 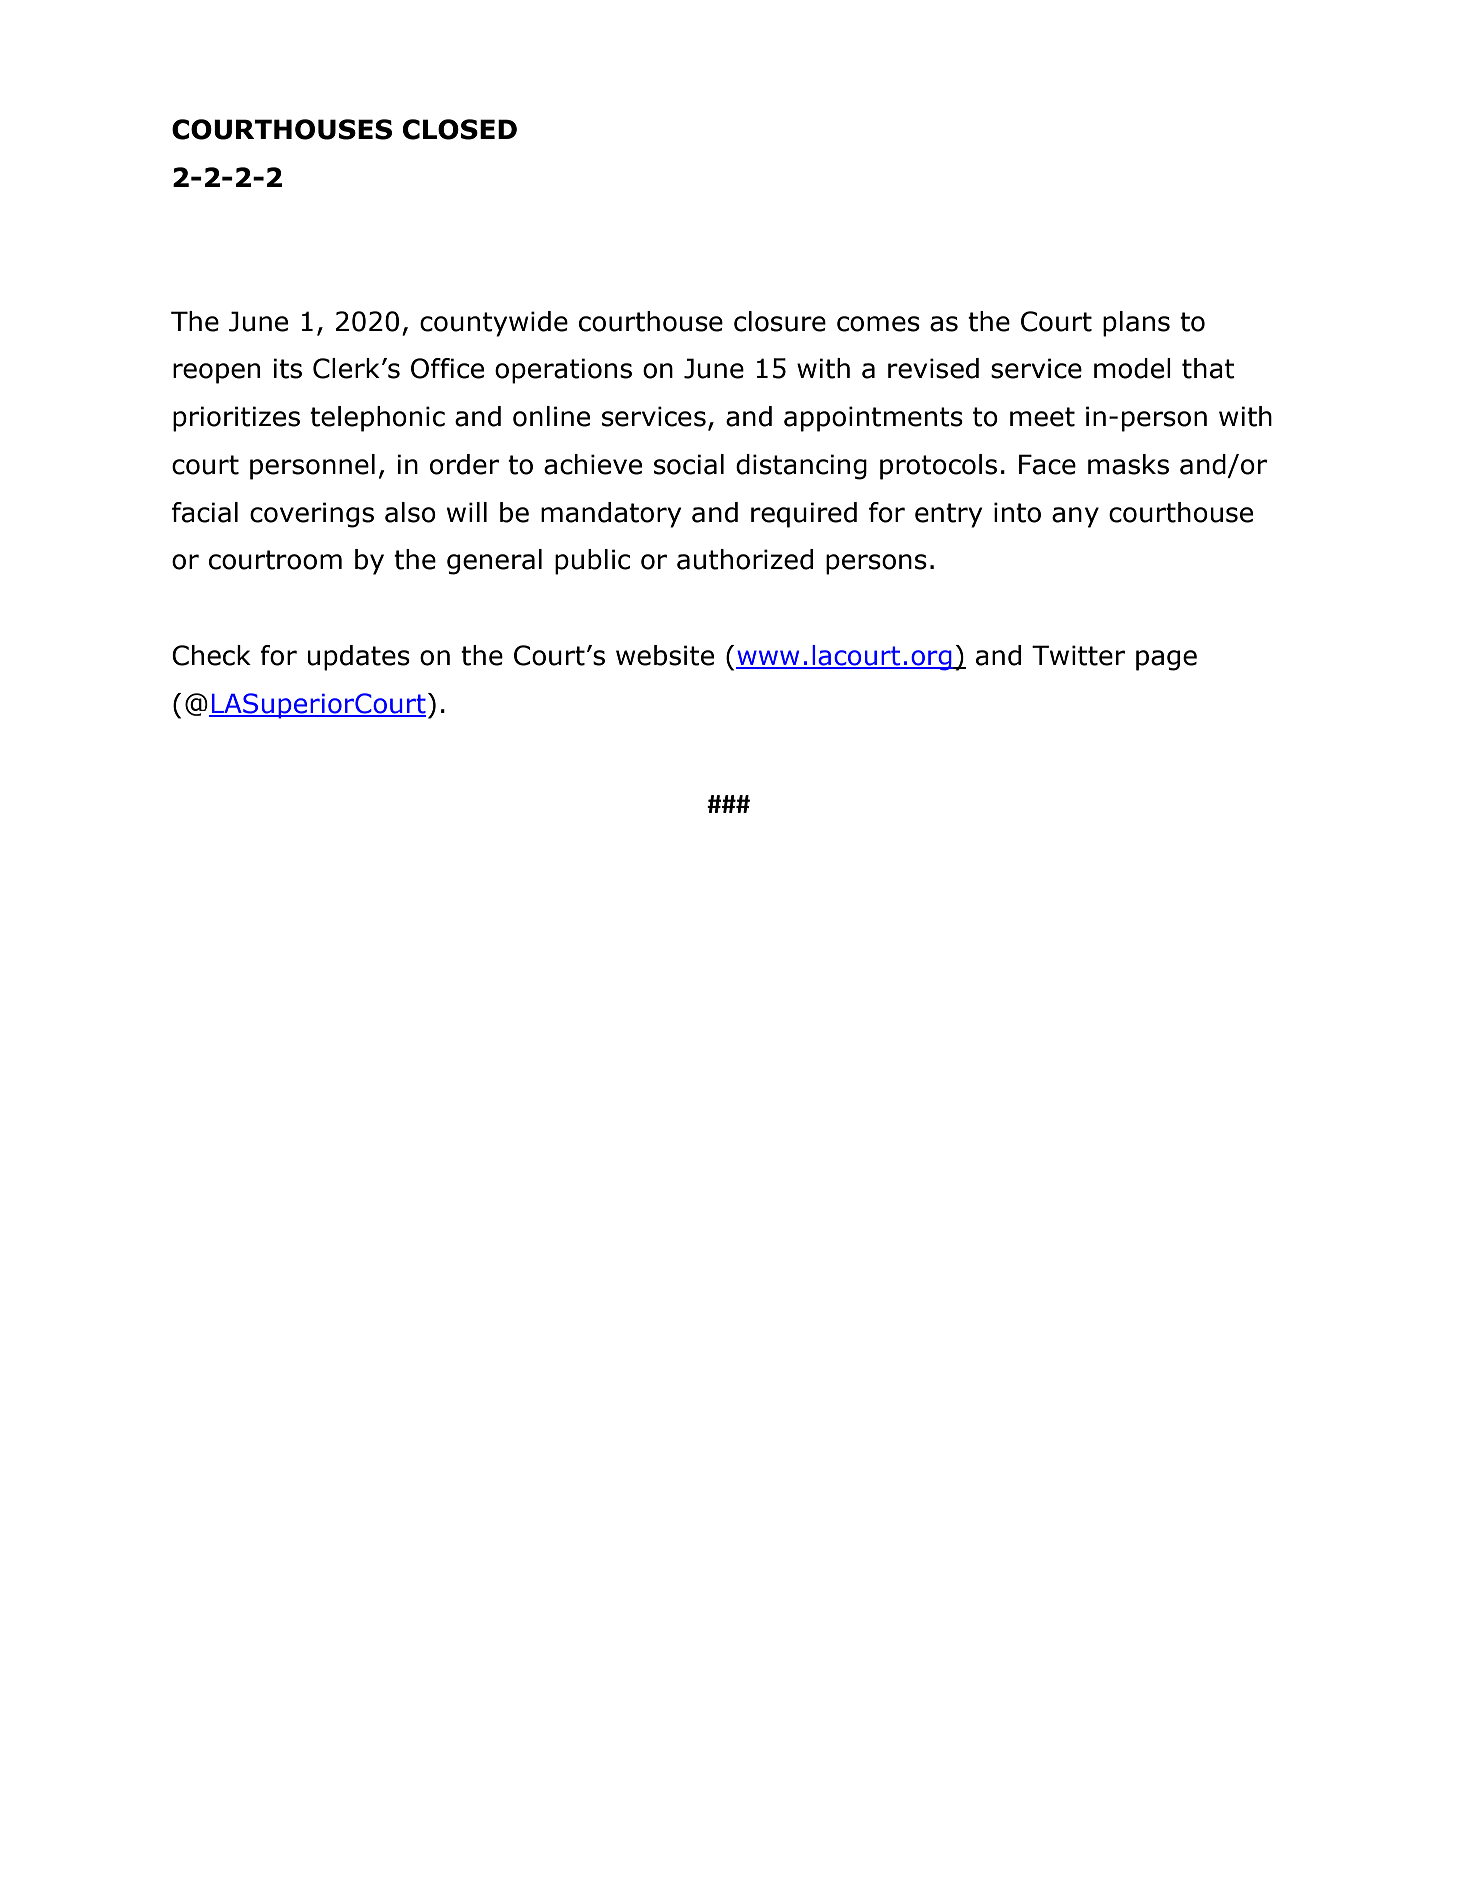 What do you see at coordinates (460, 129) in the screenshot?
I see `CLOSED` at bounding box center [460, 129].
